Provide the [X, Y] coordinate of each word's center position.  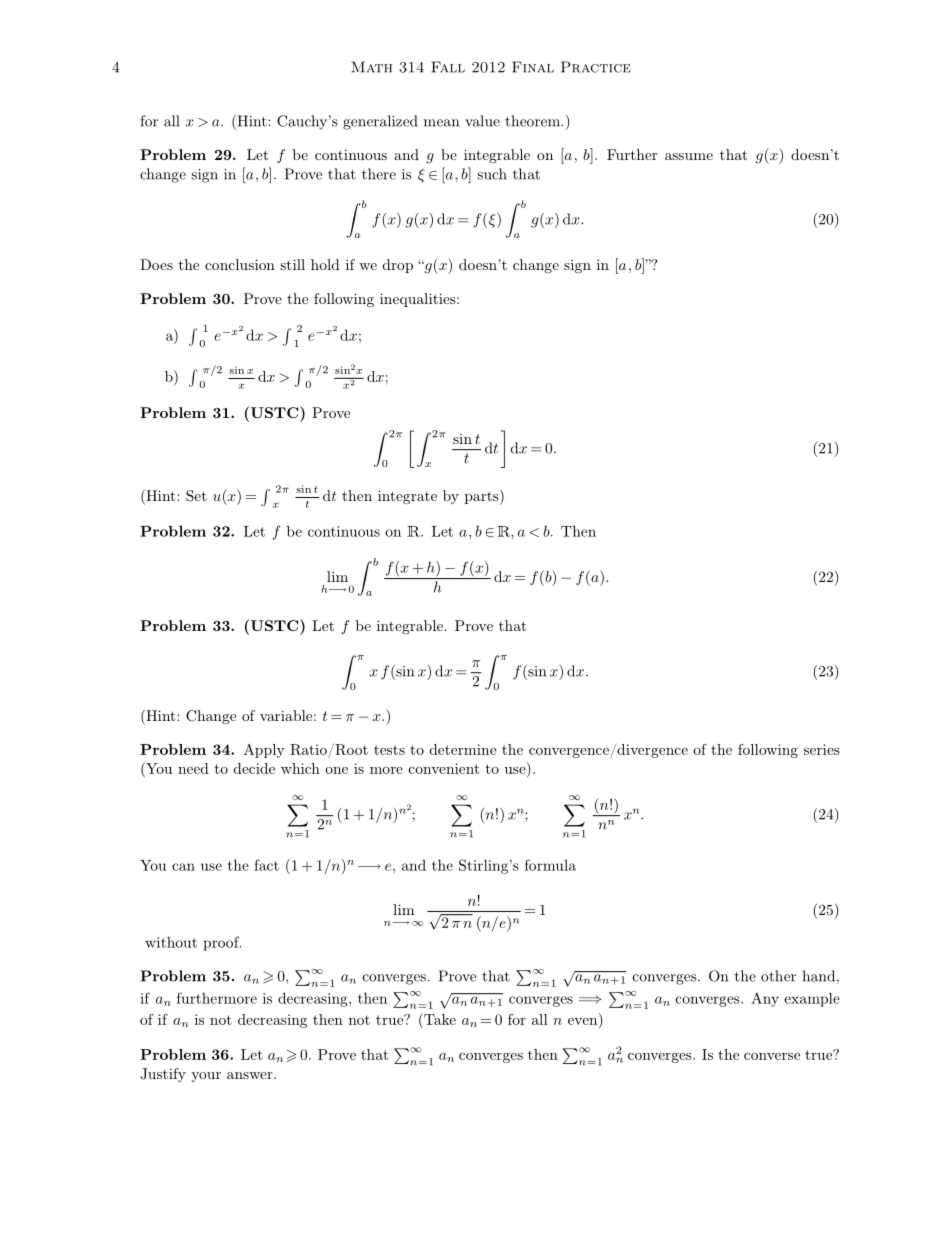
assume [689, 156]
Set [196, 496]
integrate [407, 497]
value [482, 121]
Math [371, 67]
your [206, 1077]
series [822, 749]
